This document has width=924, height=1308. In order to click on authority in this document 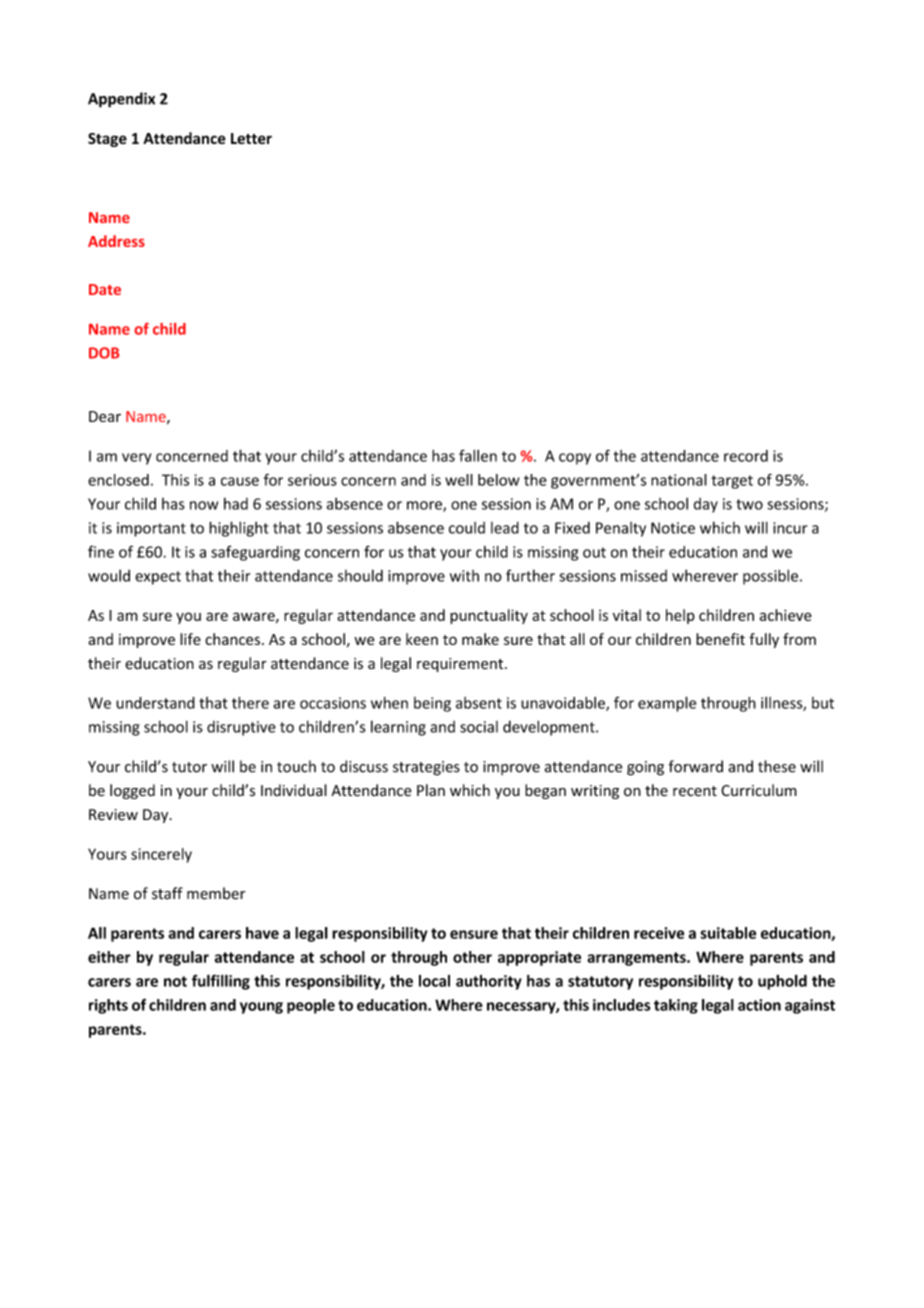, I will do `click(489, 982)`.
